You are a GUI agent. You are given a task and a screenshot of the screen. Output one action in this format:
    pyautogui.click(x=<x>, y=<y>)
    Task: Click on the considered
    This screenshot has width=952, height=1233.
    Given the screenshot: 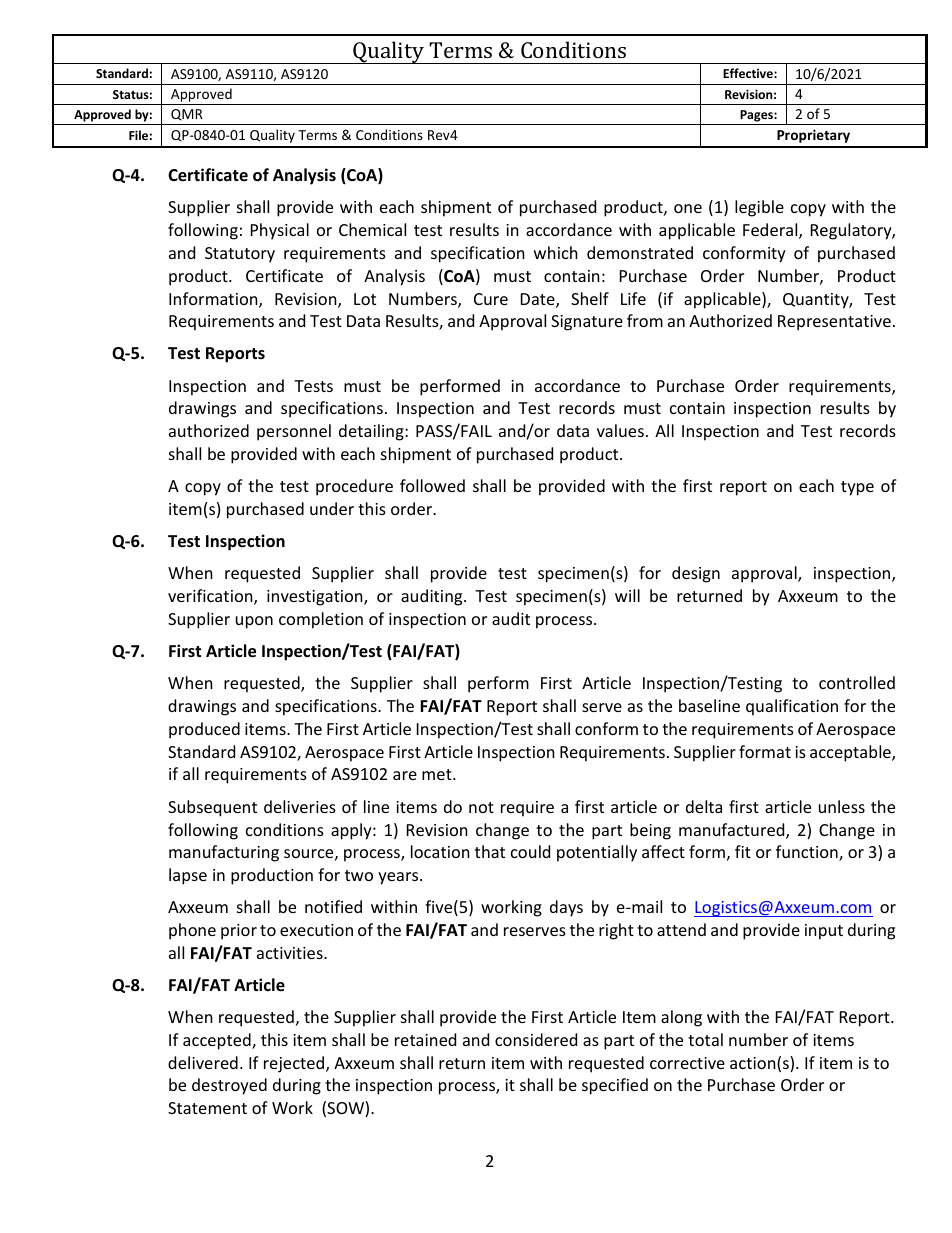 What is the action you would take?
    pyautogui.click(x=536, y=1039)
